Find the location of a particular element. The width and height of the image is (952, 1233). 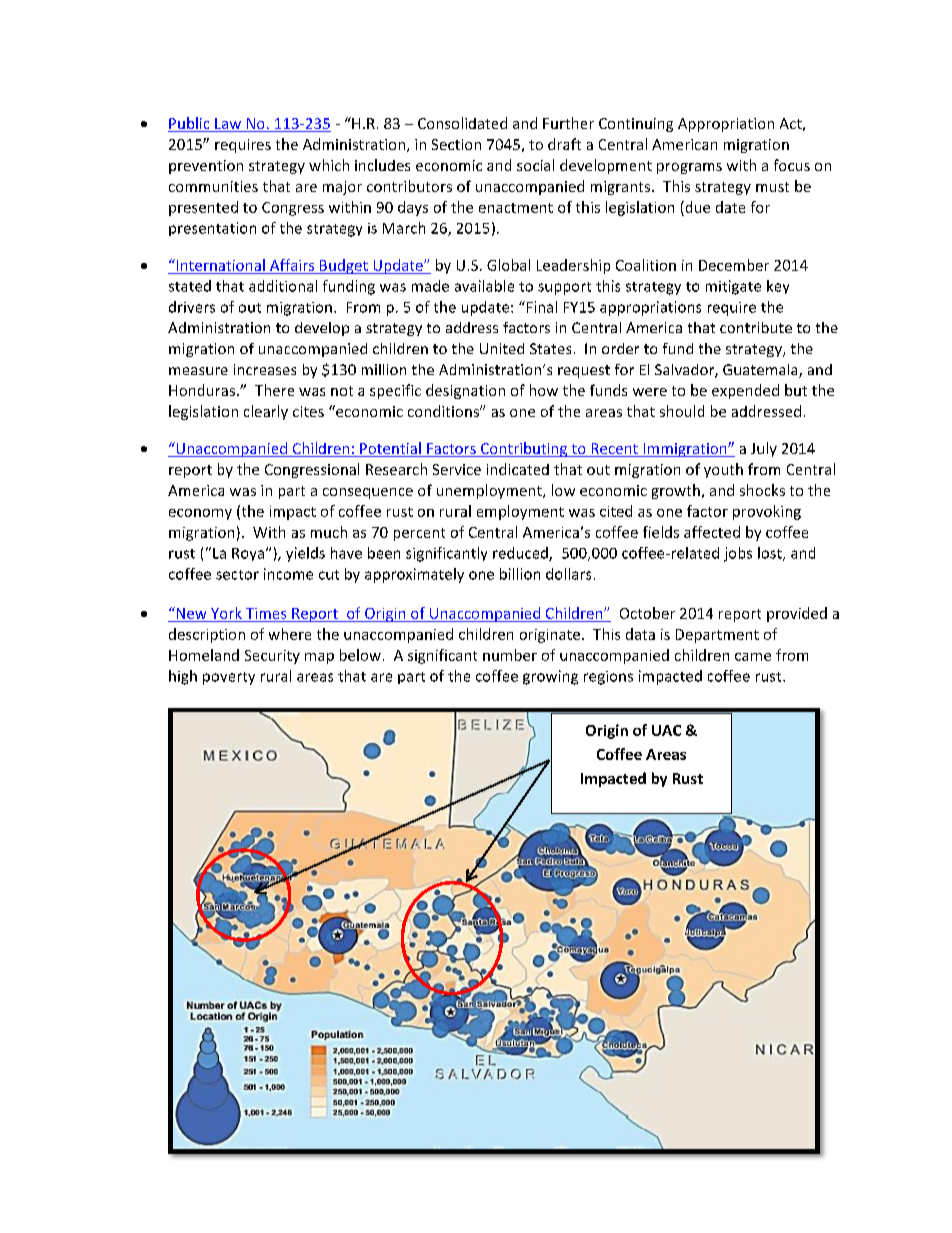

growing is located at coordinates (550, 677).
